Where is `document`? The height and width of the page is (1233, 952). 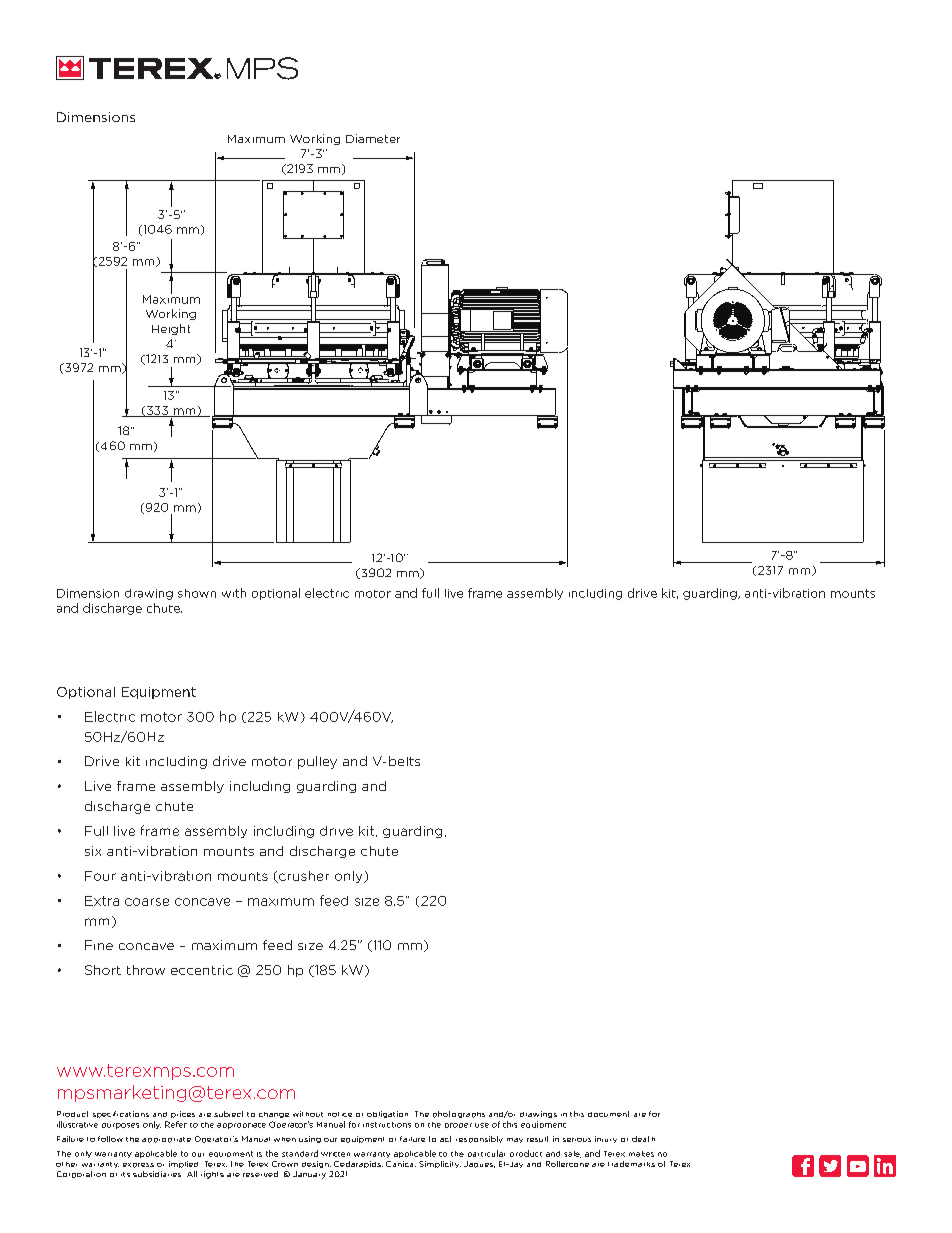 document is located at coordinates (608, 1114).
